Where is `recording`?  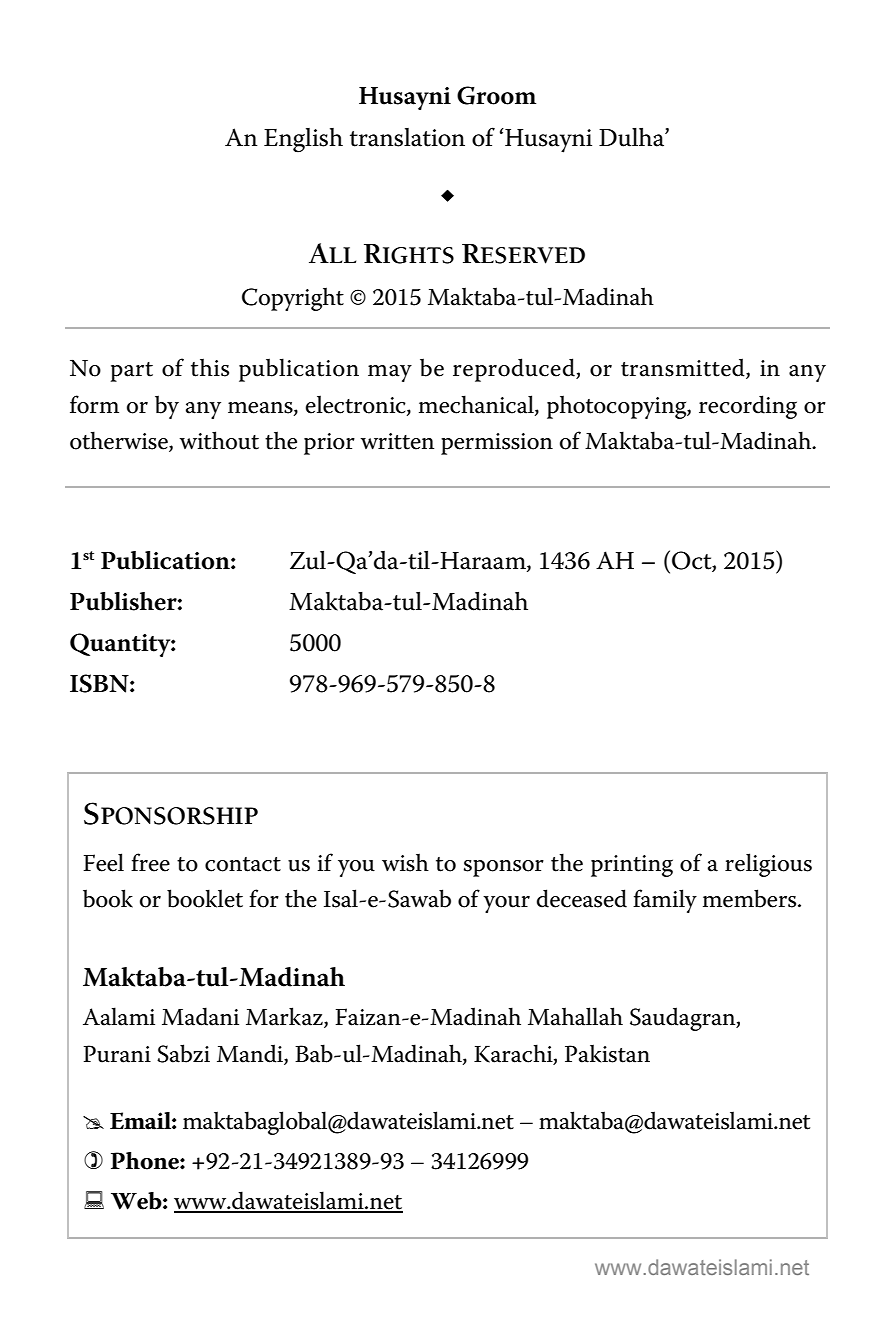 recording is located at coordinates (748, 407).
